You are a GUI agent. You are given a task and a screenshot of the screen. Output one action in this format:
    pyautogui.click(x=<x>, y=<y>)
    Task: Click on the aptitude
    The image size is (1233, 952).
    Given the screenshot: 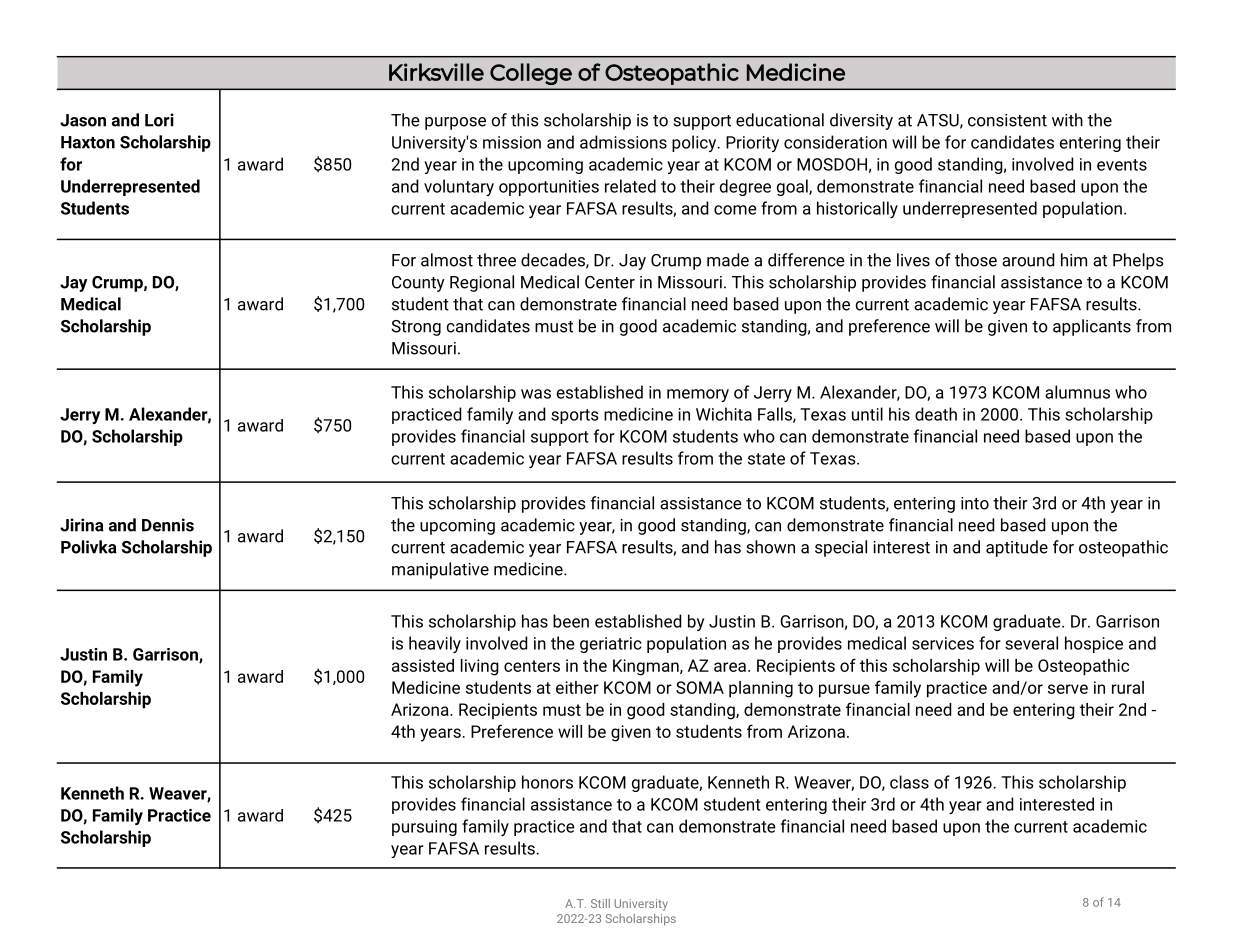 What is the action you would take?
    pyautogui.click(x=1017, y=548)
